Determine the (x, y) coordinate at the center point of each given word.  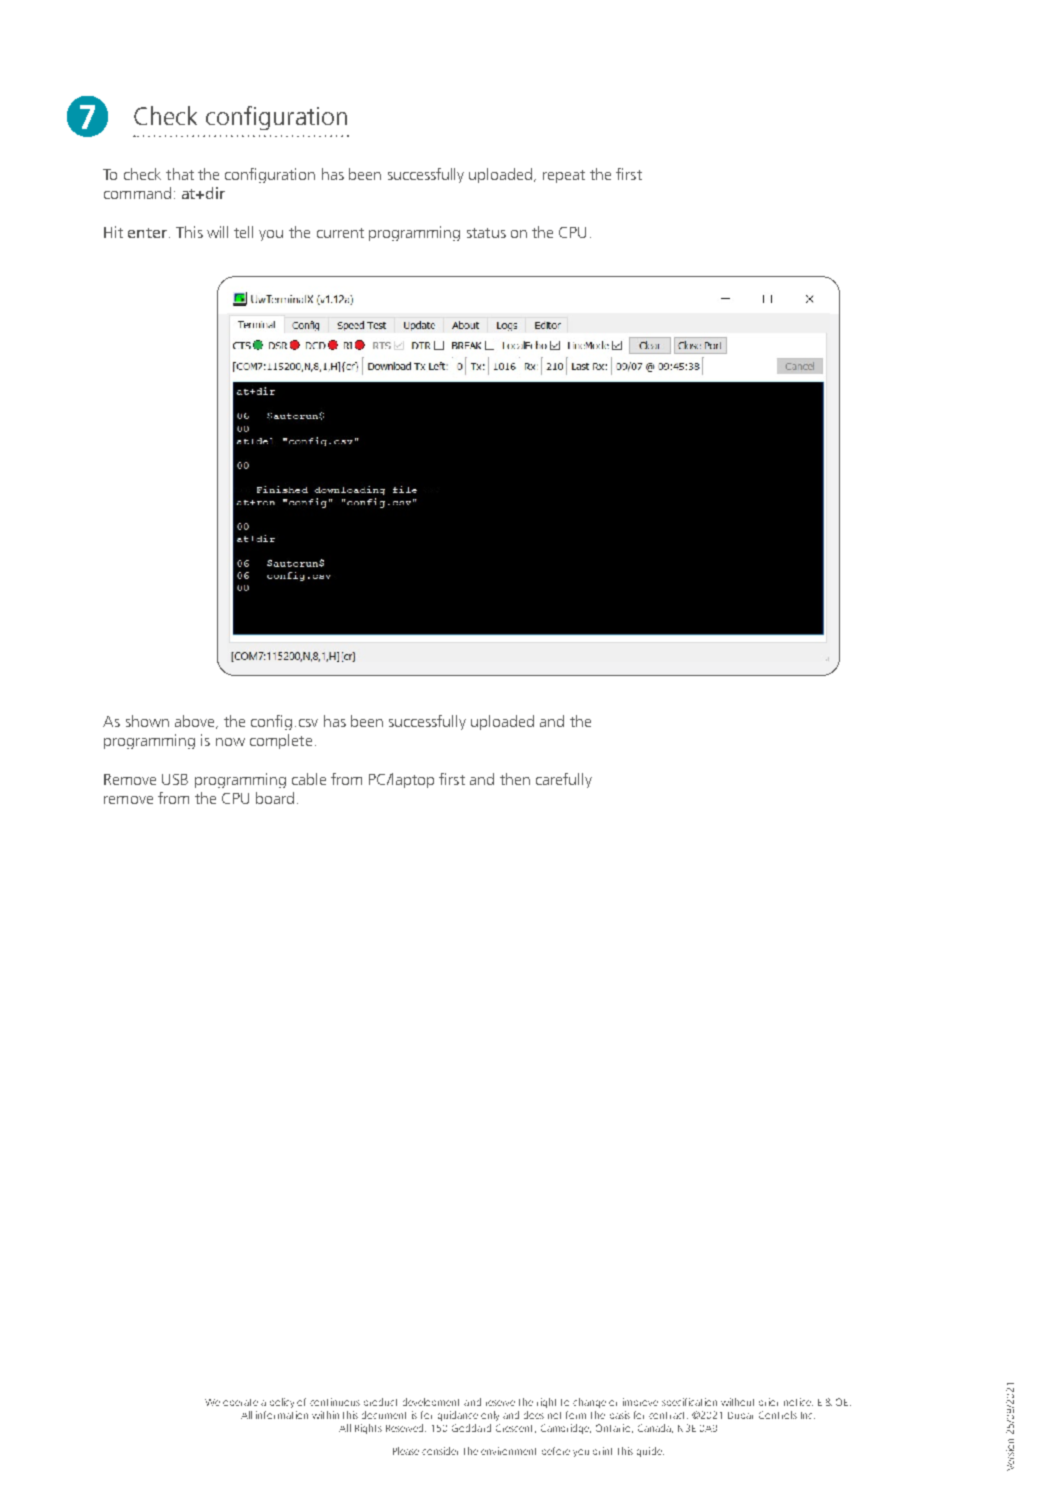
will (217, 232)
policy (282, 1403)
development (431, 1402)
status (486, 233)
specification (689, 1402)
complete (281, 741)
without (737, 1402)
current (340, 233)
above (196, 722)
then (515, 779)
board (275, 798)
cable (309, 779)
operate (240, 1402)
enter (147, 233)
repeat (564, 176)
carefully (564, 780)
